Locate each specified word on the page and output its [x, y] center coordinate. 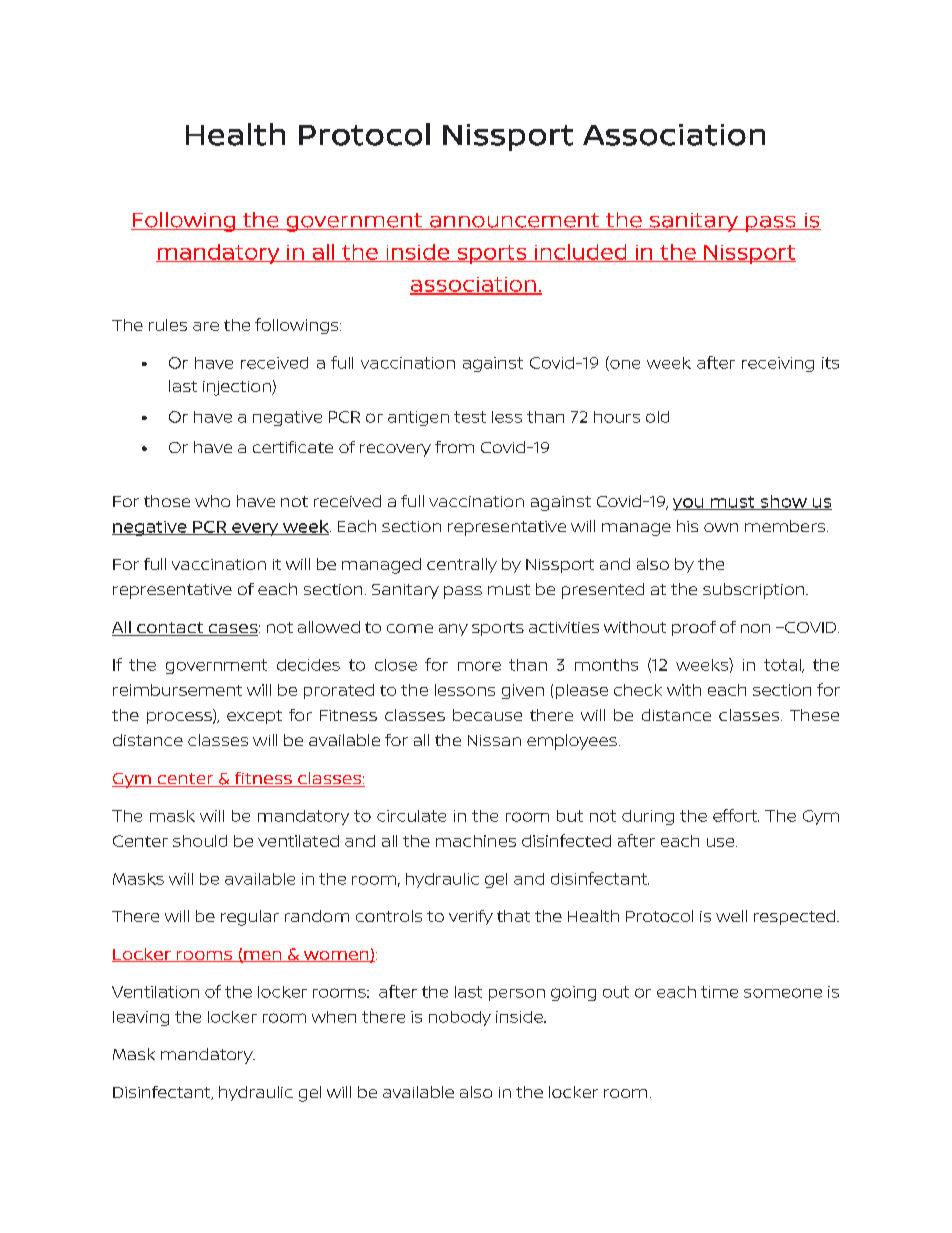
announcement [514, 221]
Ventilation [155, 992]
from [454, 447]
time [719, 992]
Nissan [494, 740]
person [517, 995]
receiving [778, 364]
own [721, 527]
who [212, 501]
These [814, 715]
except [254, 717]
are [206, 326]
